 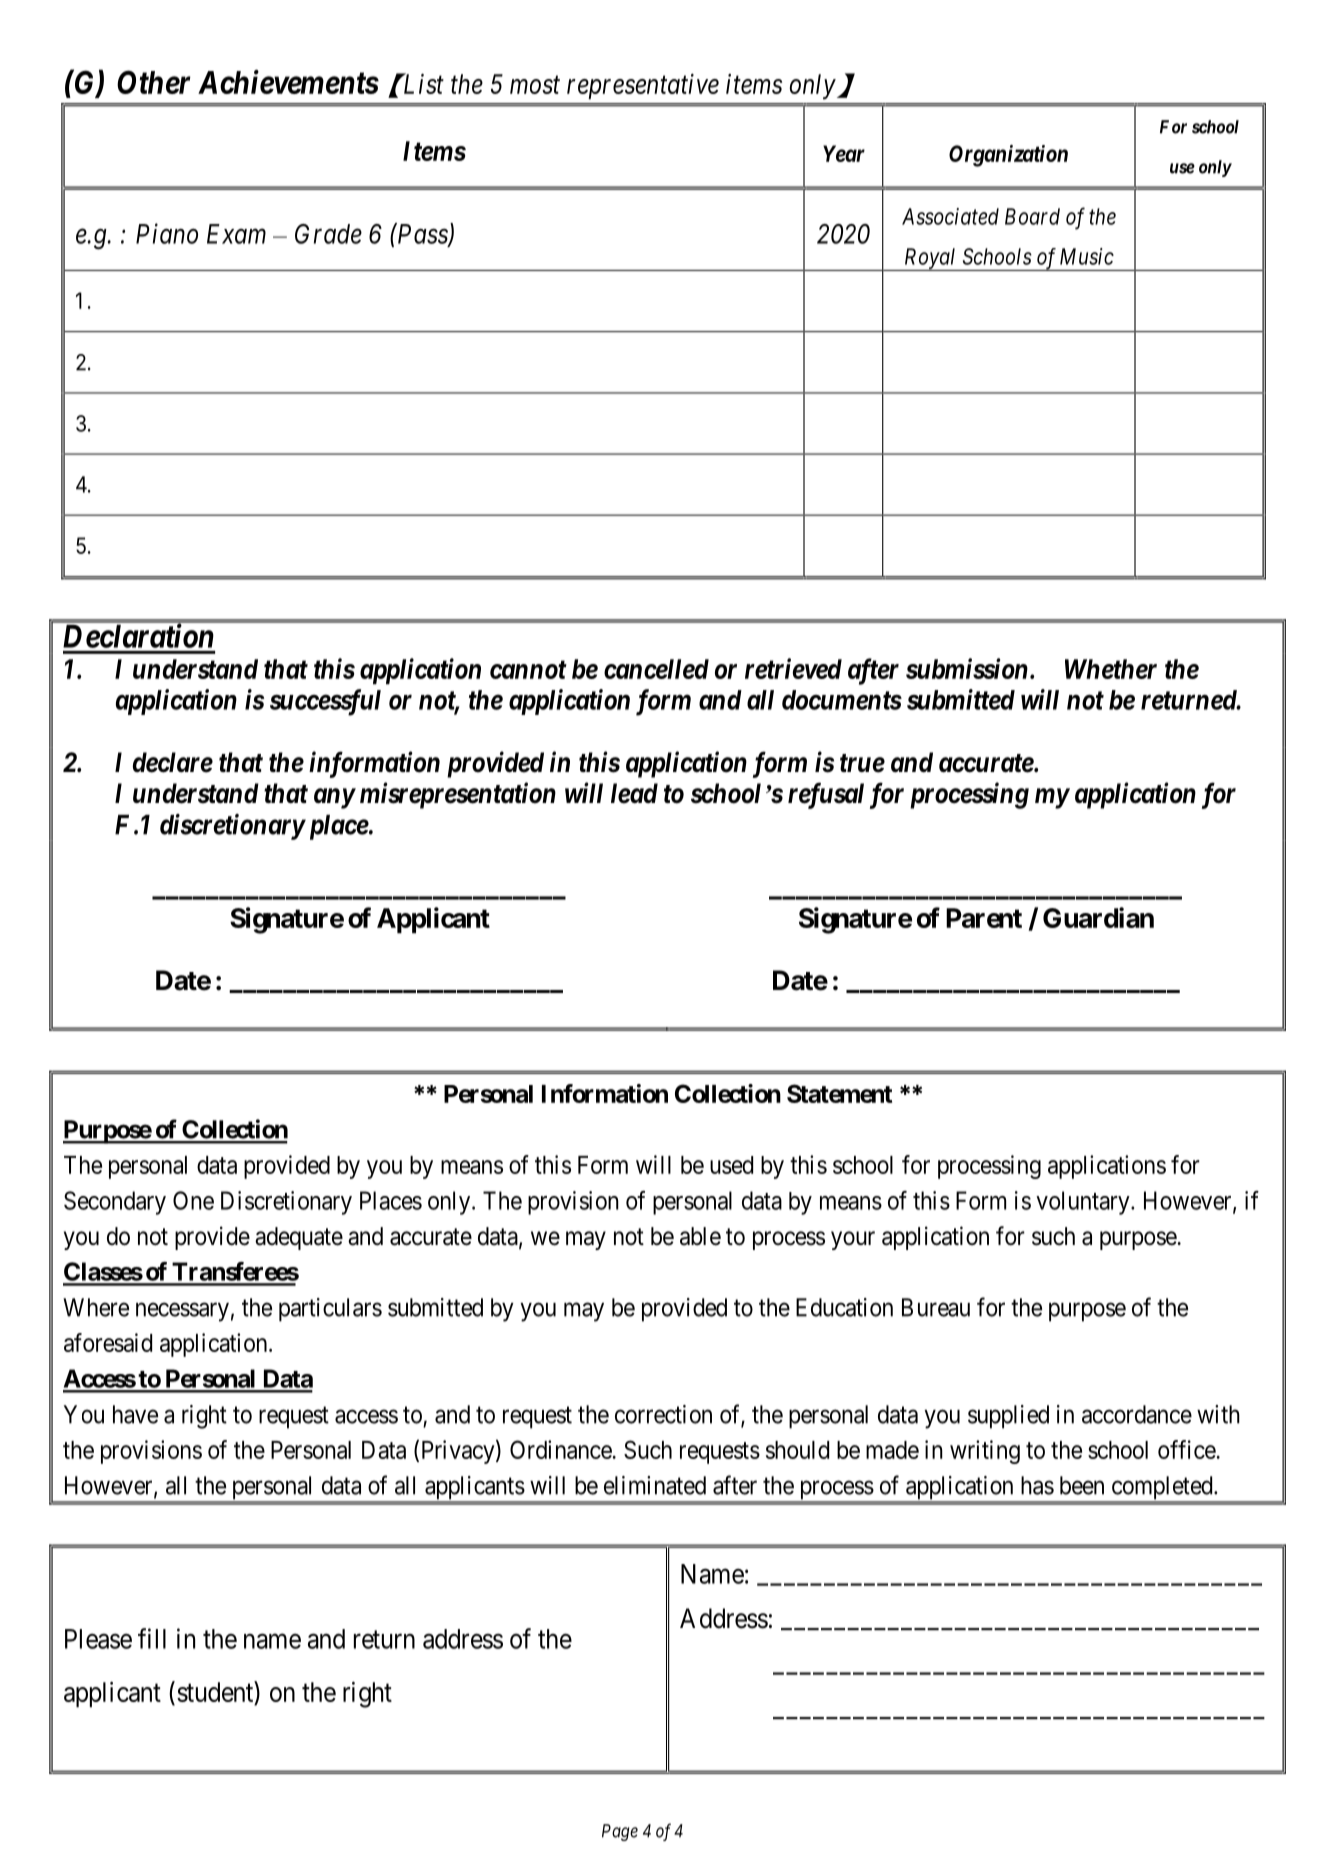 I want to click on representative, so click(x=643, y=87).
